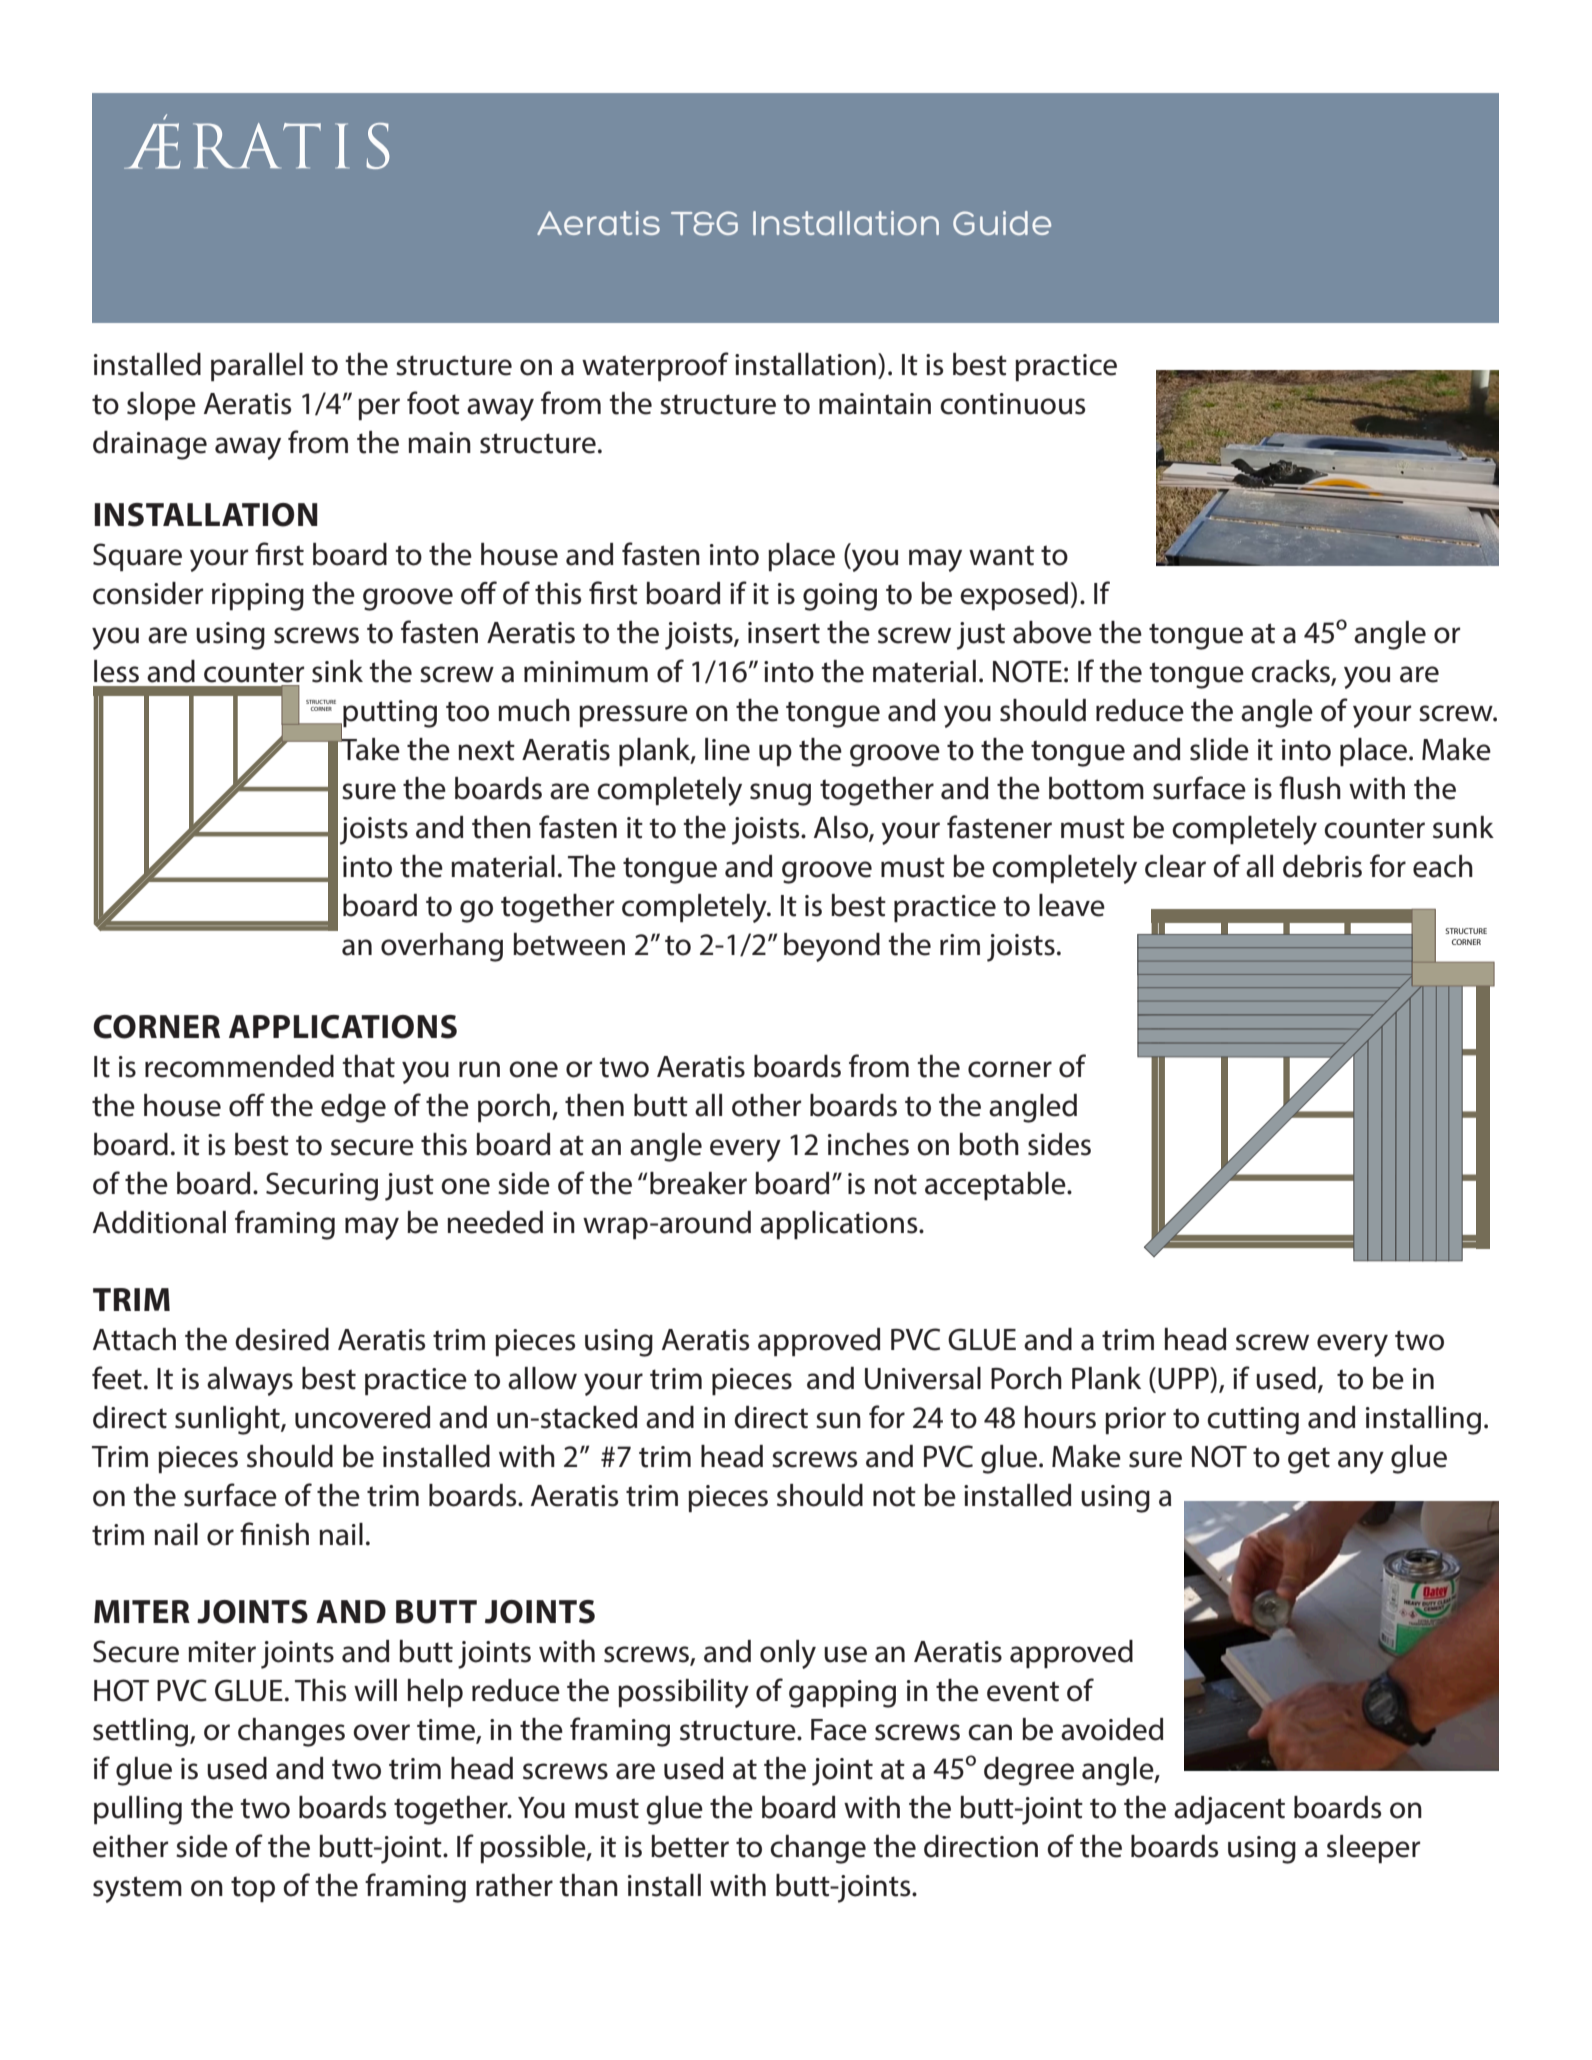 The width and height of the document is (1592, 2060). What do you see at coordinates (784, 633) in the document?
I see `insert` at bounding box center [784, 633].
